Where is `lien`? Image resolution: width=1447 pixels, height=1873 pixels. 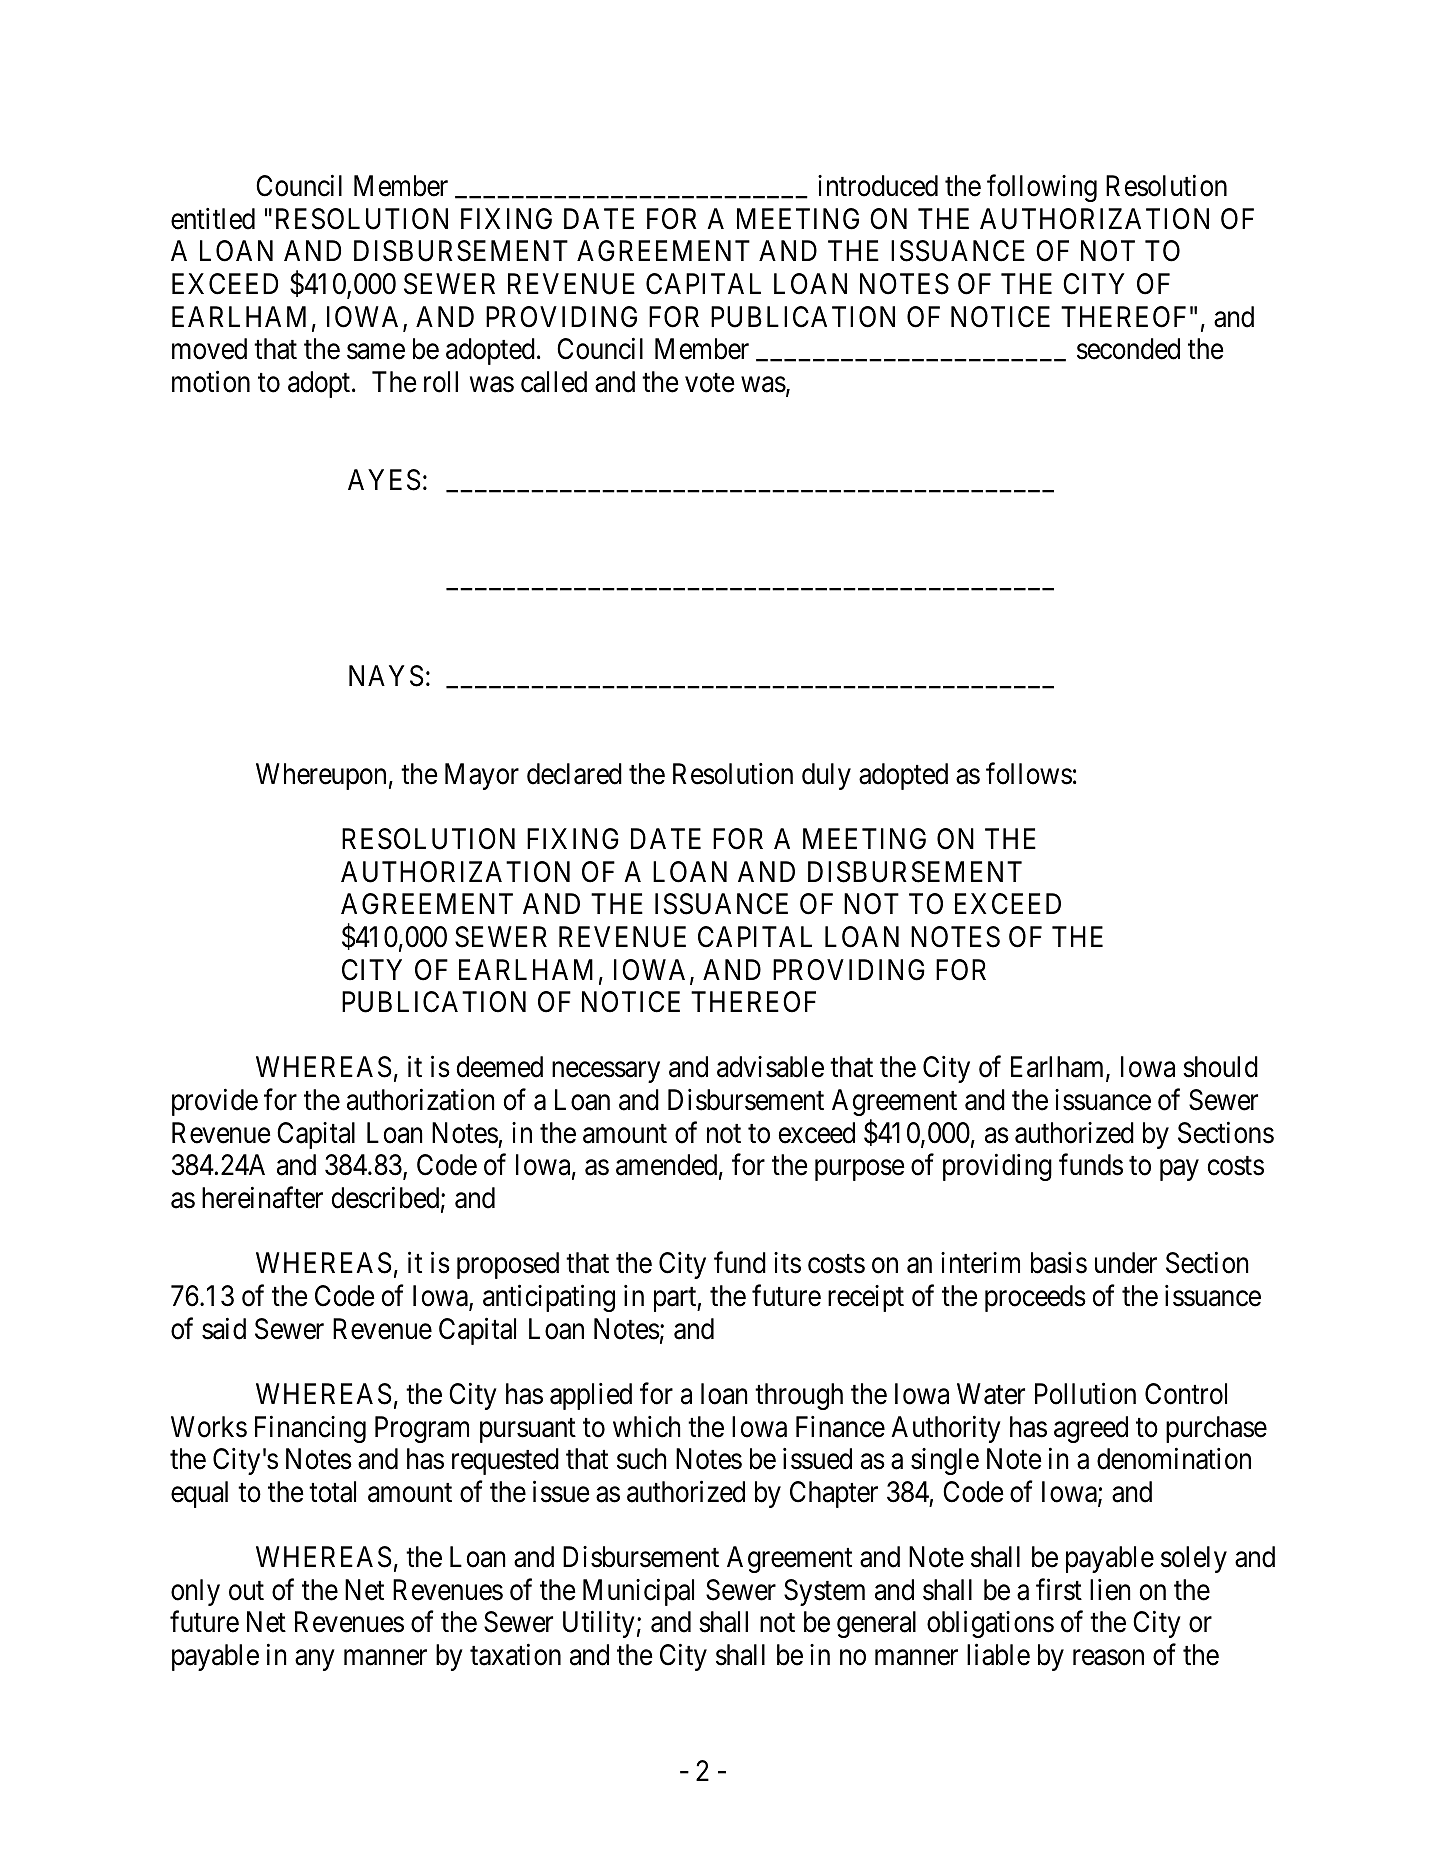 lien is located at coordinates (1110, 1590).
